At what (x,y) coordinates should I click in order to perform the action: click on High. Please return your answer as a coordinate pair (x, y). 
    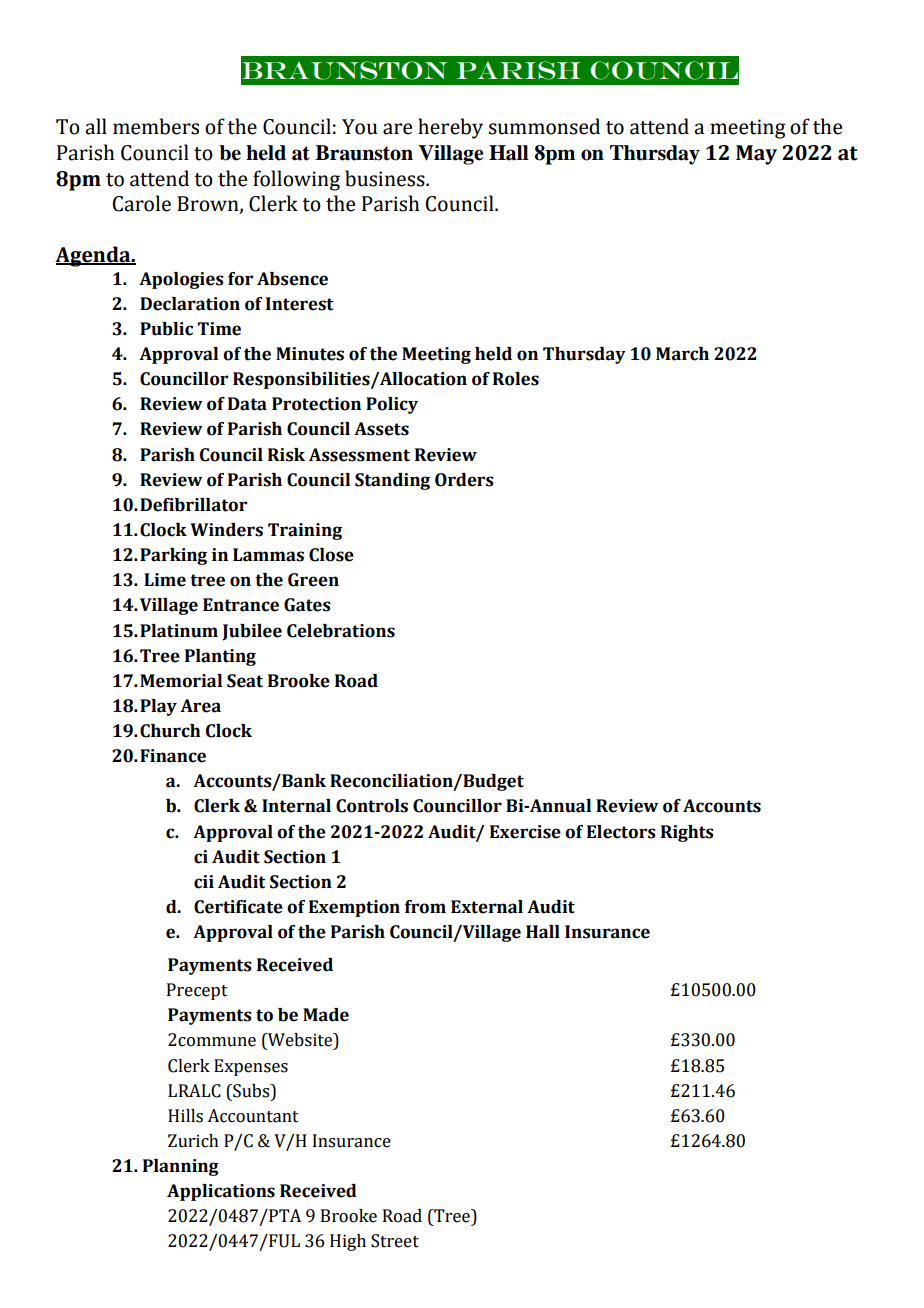
    Looking at the image, I should click on (348, 1242).
